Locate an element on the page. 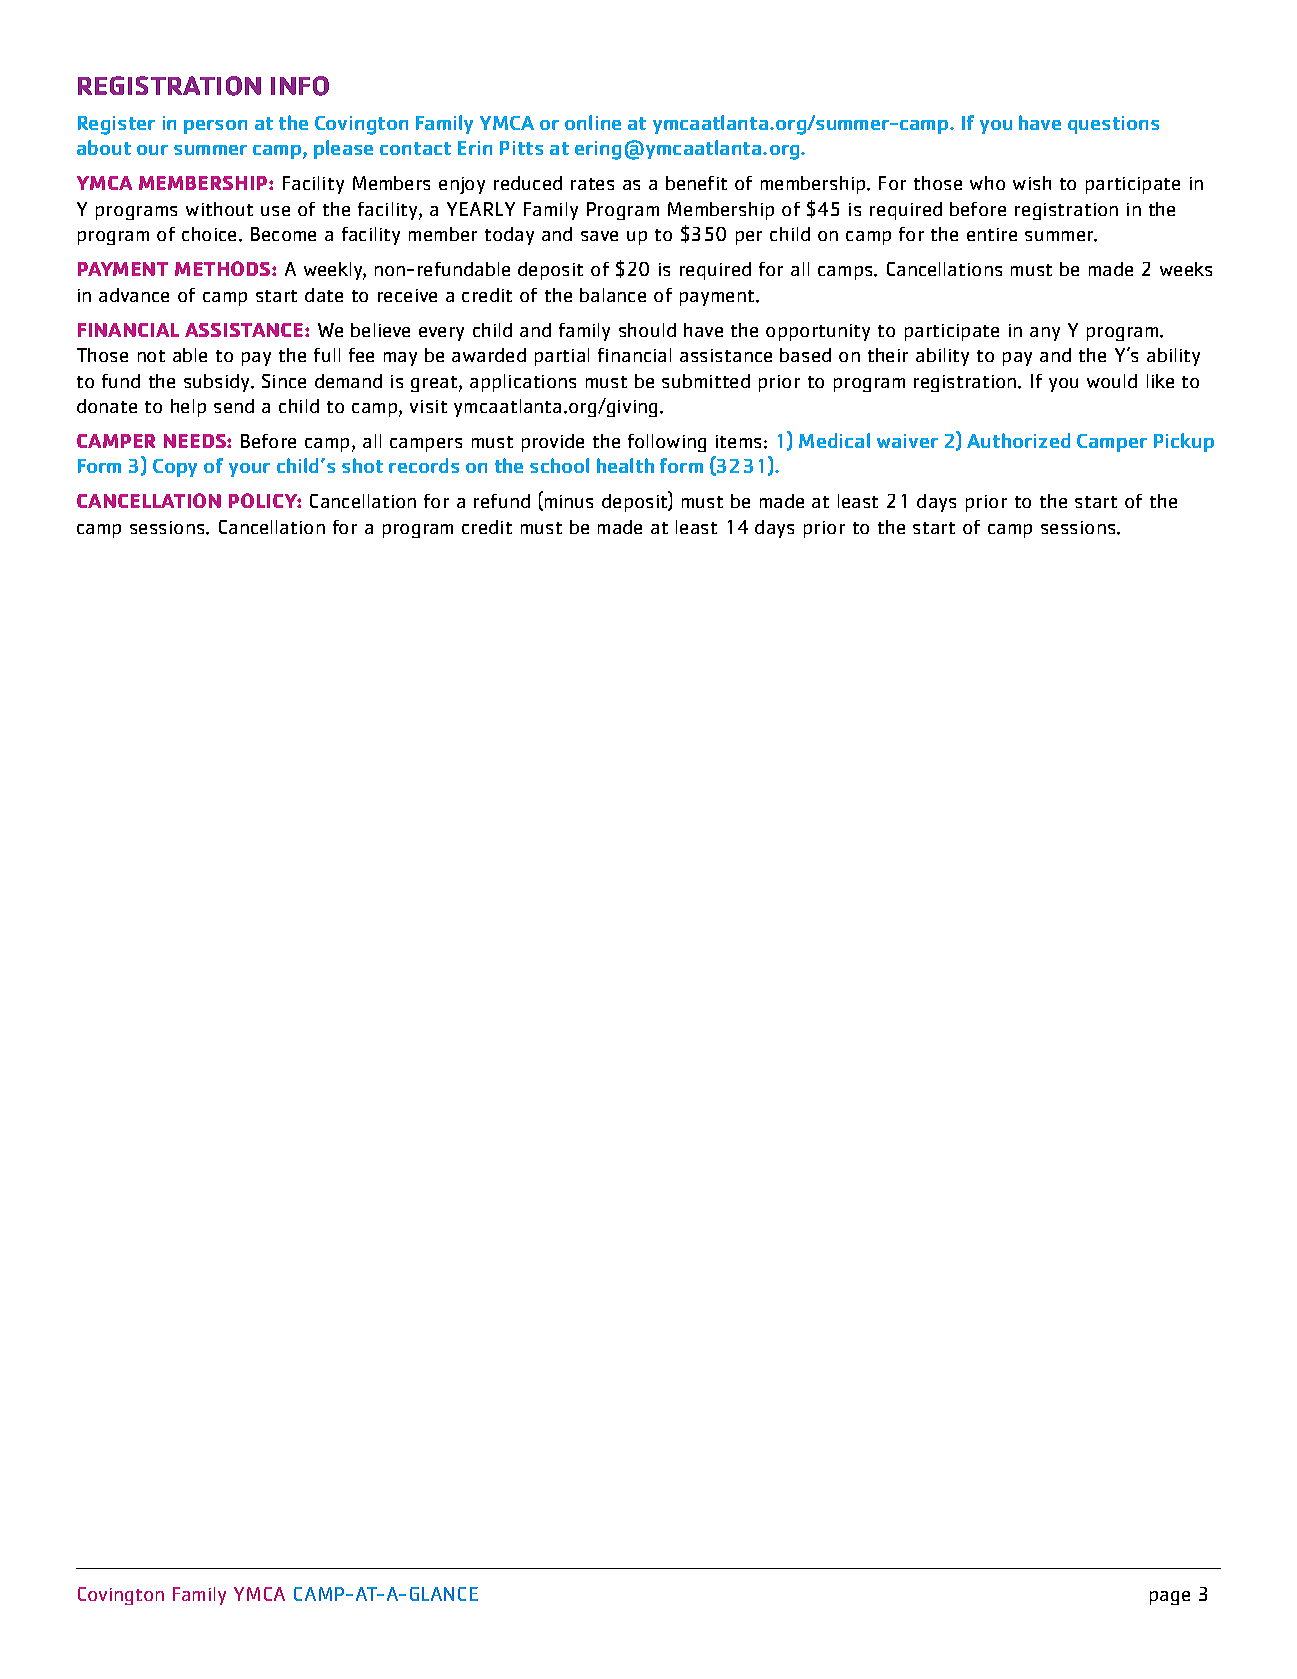 Image resolution: width=1297 pixels, height=1679 pixels. records is located at coordinates (424, 465).
